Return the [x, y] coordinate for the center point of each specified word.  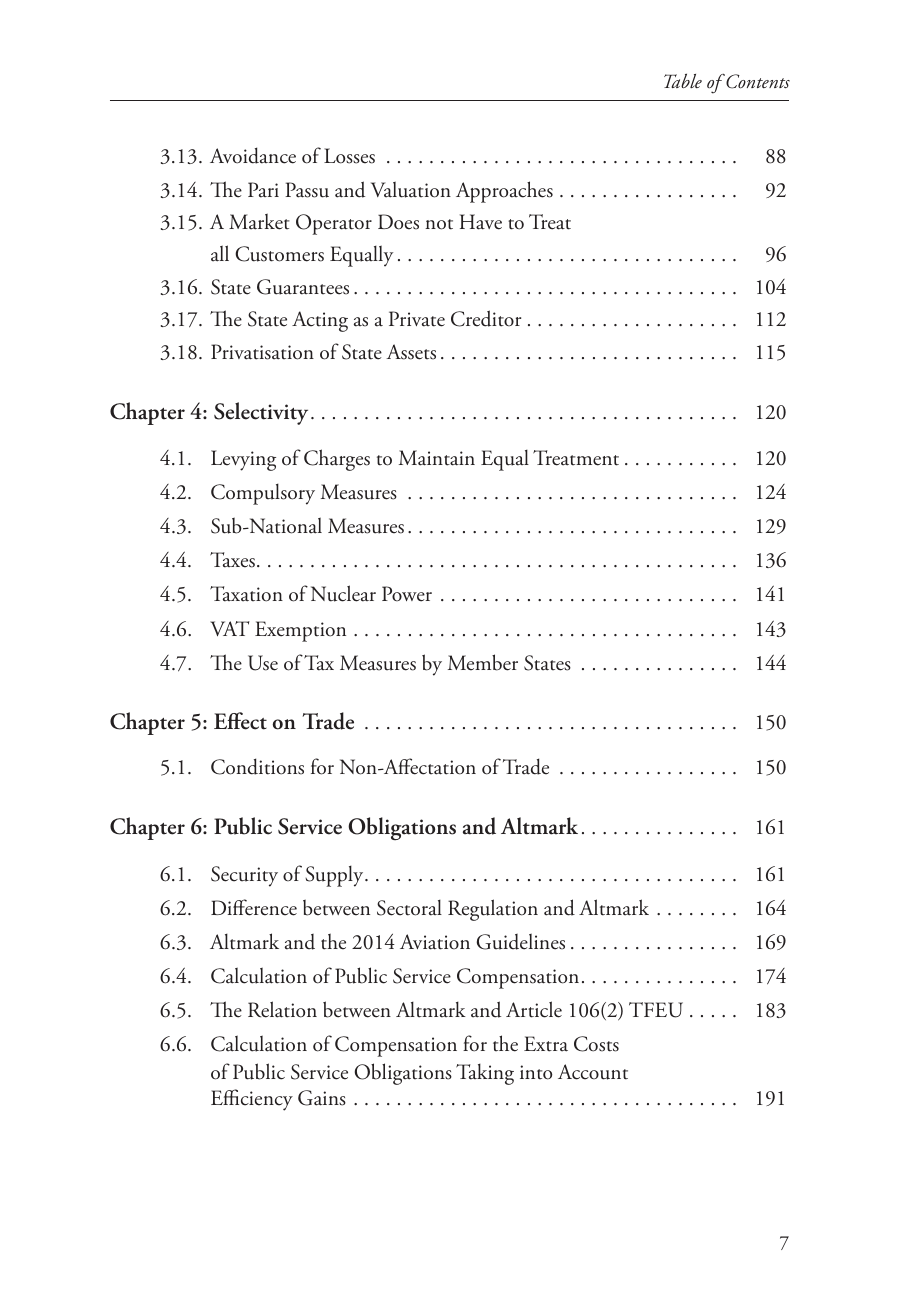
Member [483, 662]
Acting [320, 321]
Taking [485, 1074]
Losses [349, 156]
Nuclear [343, 593]
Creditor [486, 318]
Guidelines [521, 941]
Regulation [493, 910]
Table [683, 80]
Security [244, 876]
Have [481, 222]
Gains [322, 1098]
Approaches [504, 192]
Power [407, 594]
